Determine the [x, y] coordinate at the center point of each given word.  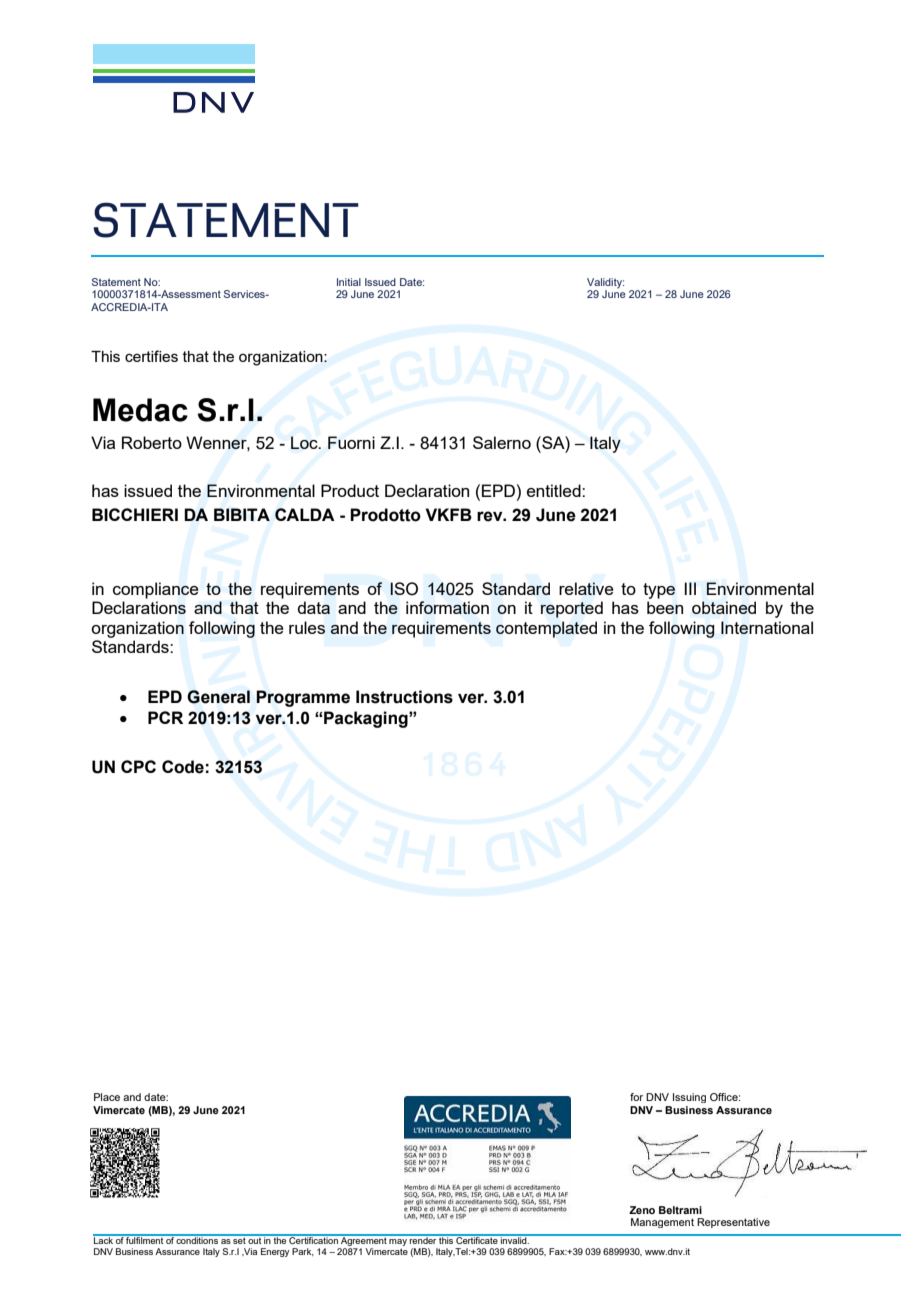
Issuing [689, 1098]
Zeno [642, 1210]
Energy [275, 1252]
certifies [151, 356]
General [218, 697]
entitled [555, 490]
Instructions [404, 697]
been [665, 607]
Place [107, 1097]
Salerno [502, 442]
